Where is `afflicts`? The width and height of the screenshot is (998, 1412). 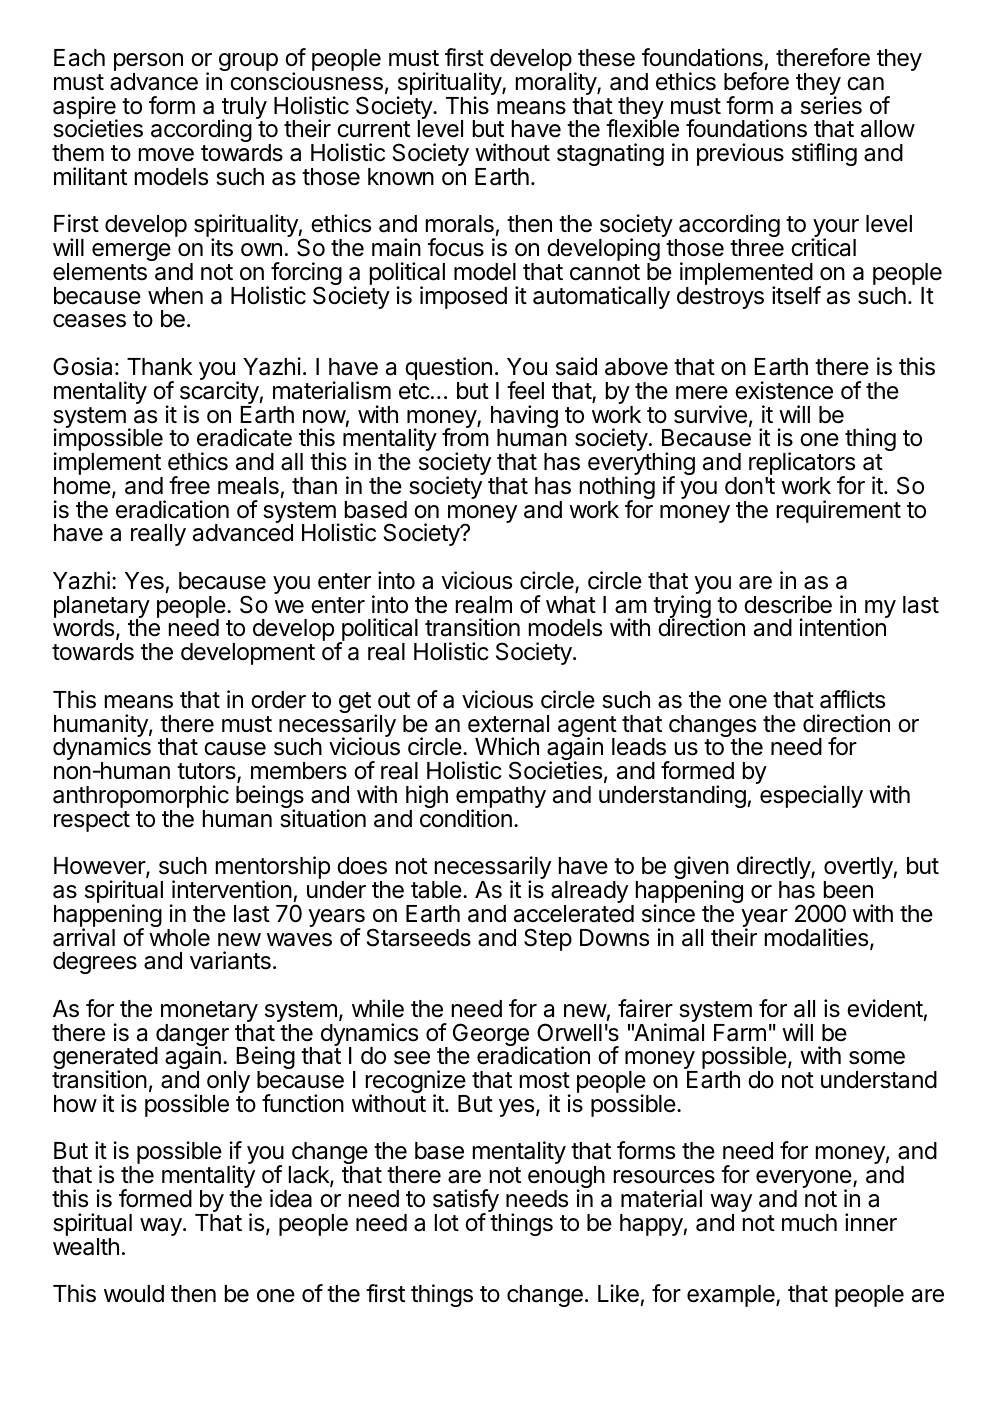 afflicts is located at coordinates (852, 699).
